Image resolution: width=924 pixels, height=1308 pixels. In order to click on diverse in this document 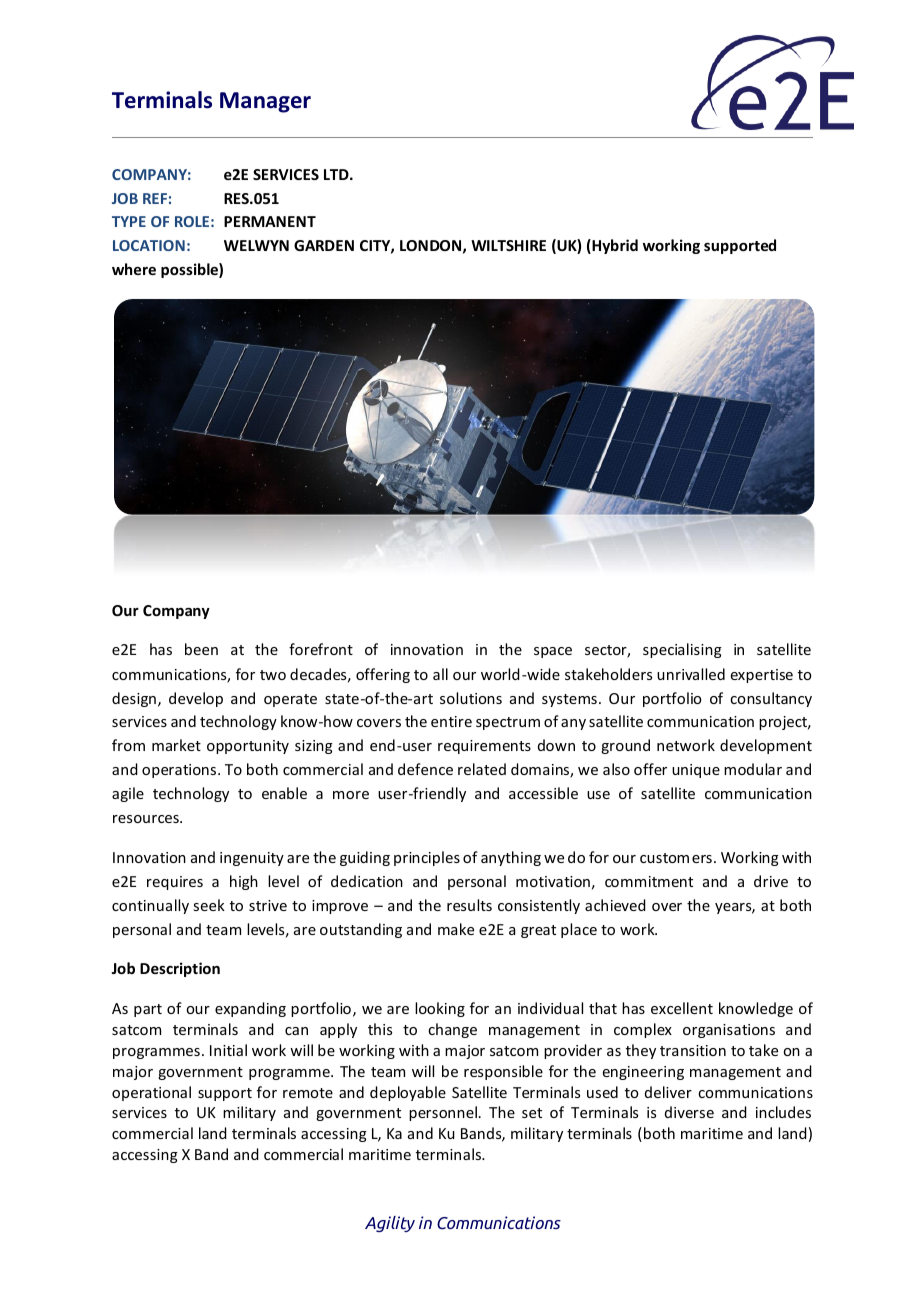, I will do `click(689, 1112)`.
